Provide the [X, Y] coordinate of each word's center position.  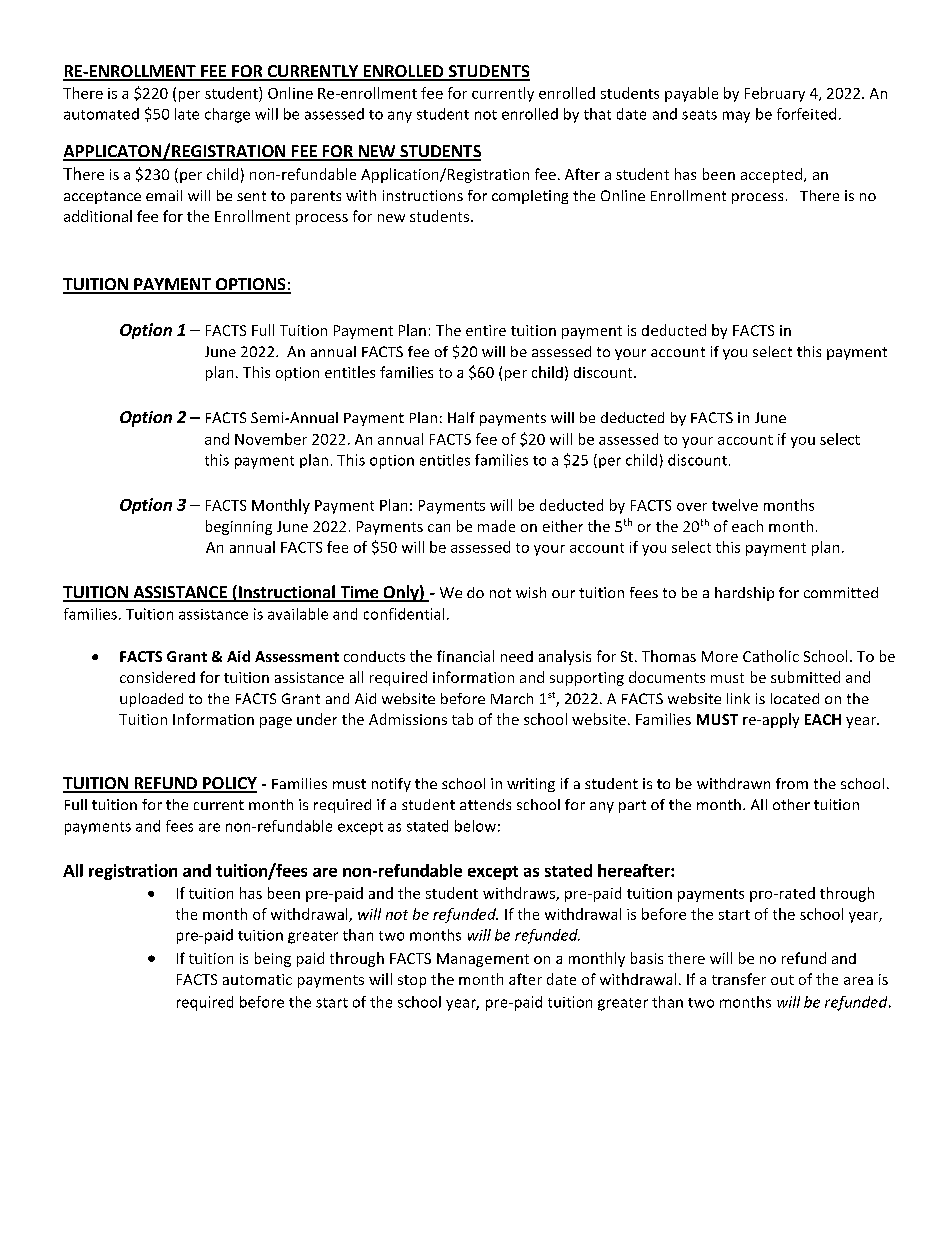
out [782, 980]
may [736, 117]
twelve [735, 505]
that [597, 114]
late [187, 114]
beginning [239, 527]
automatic [257, 979]
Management [483, 960]
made [496, 526]
